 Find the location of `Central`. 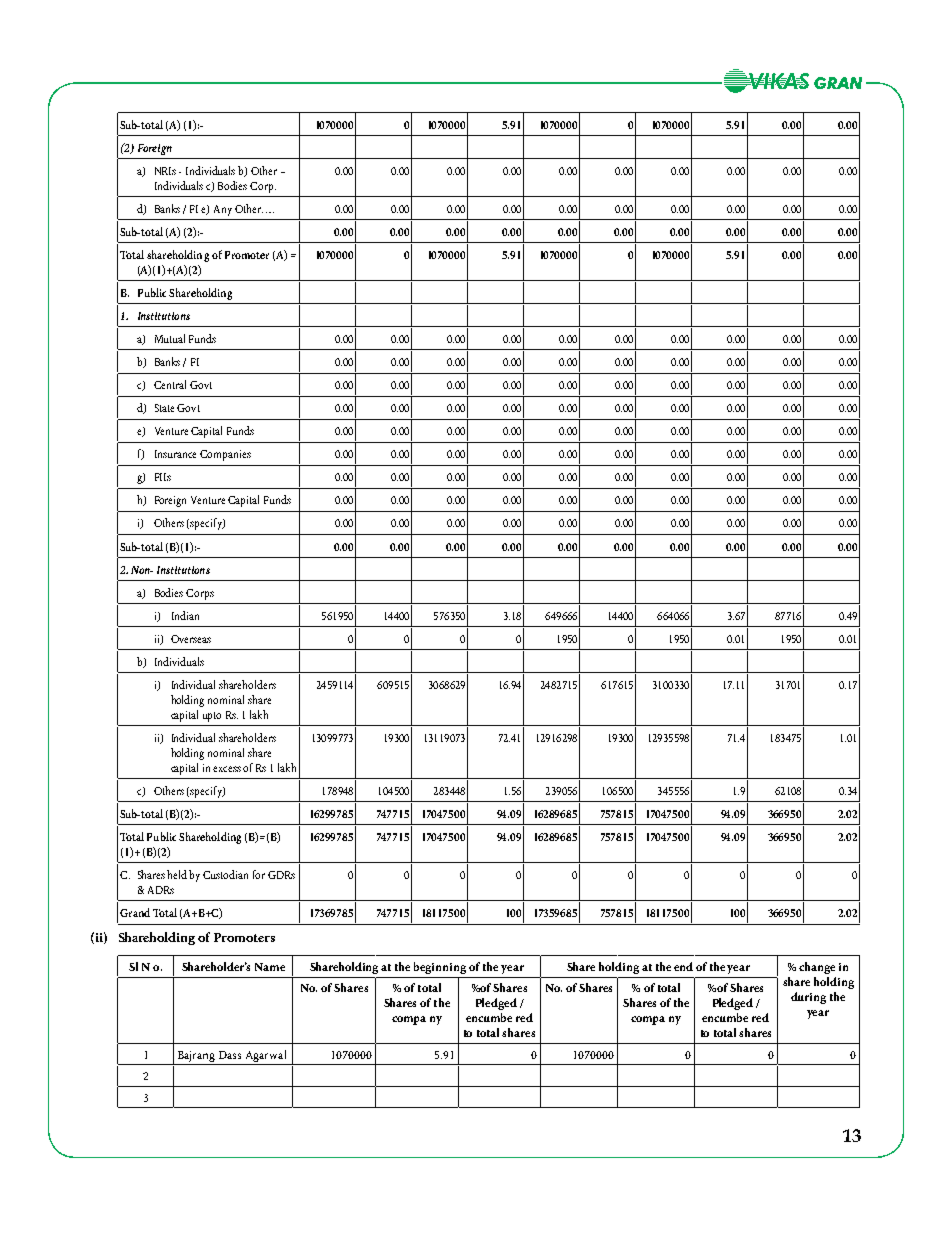

Central is located at coordinates (170, 384).
